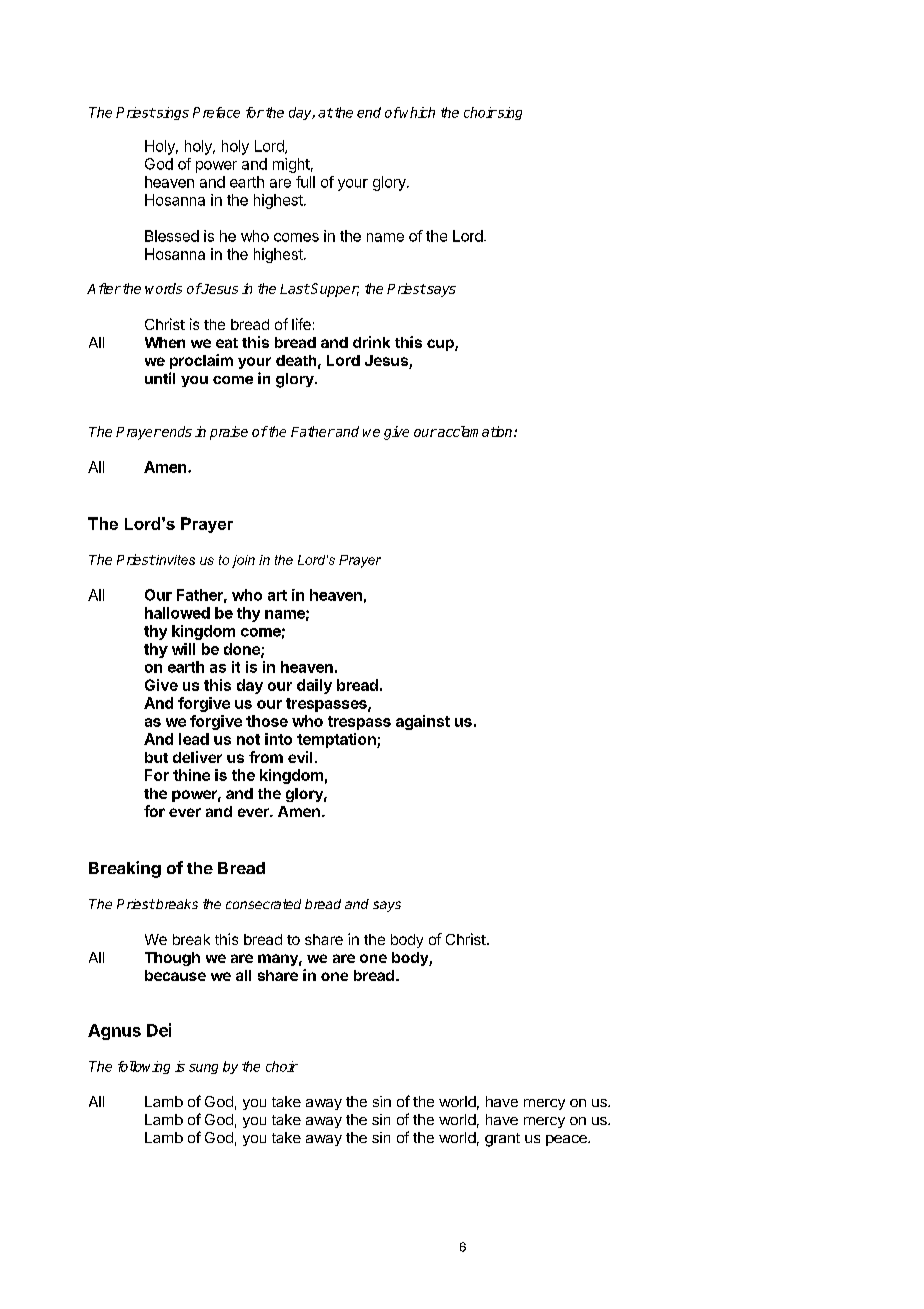  Describe the element at coordinates (337, 740) in the screenshot. I see `temptation` at that location.
